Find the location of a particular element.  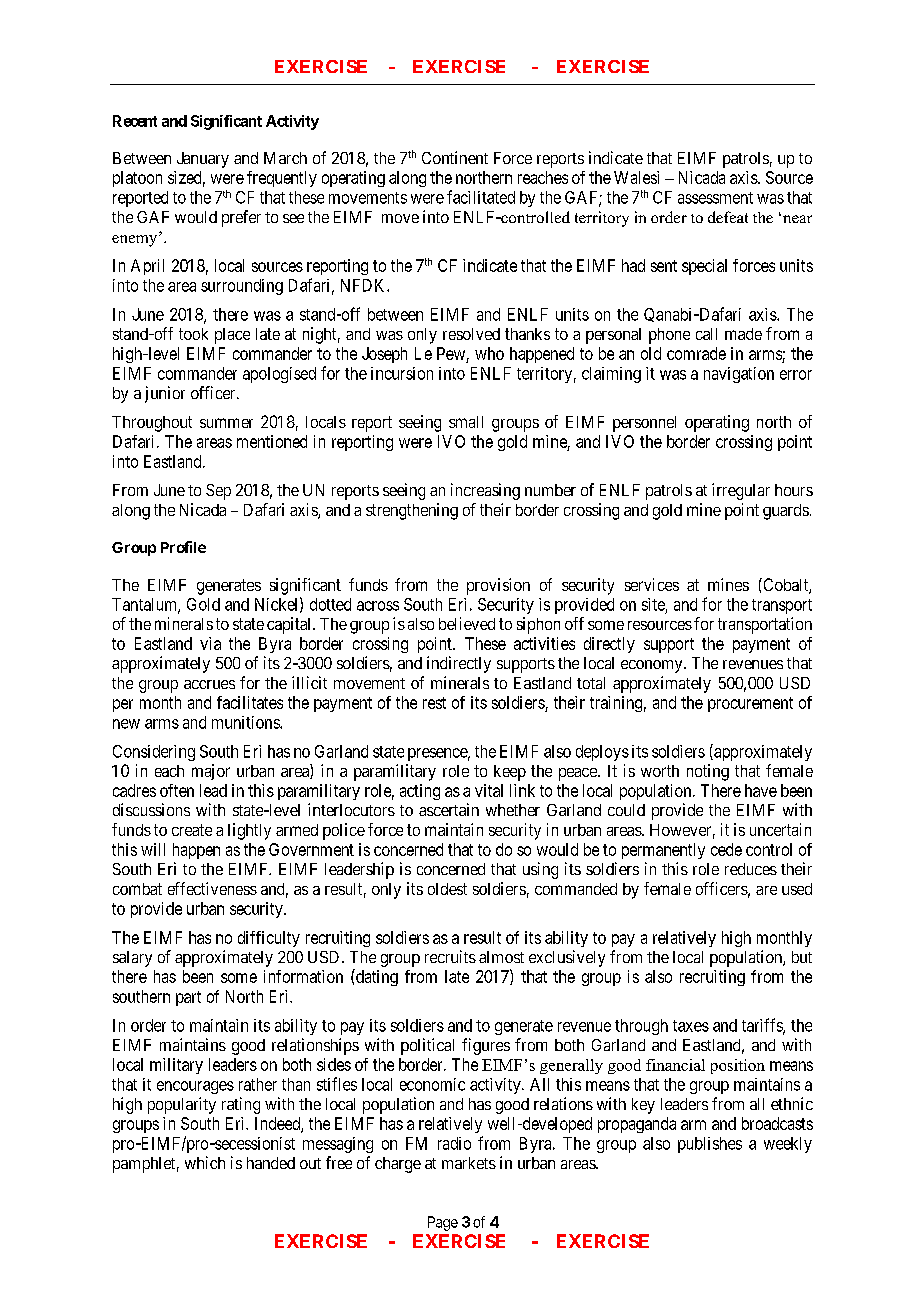

vital is located at coordinates (489, 790).
